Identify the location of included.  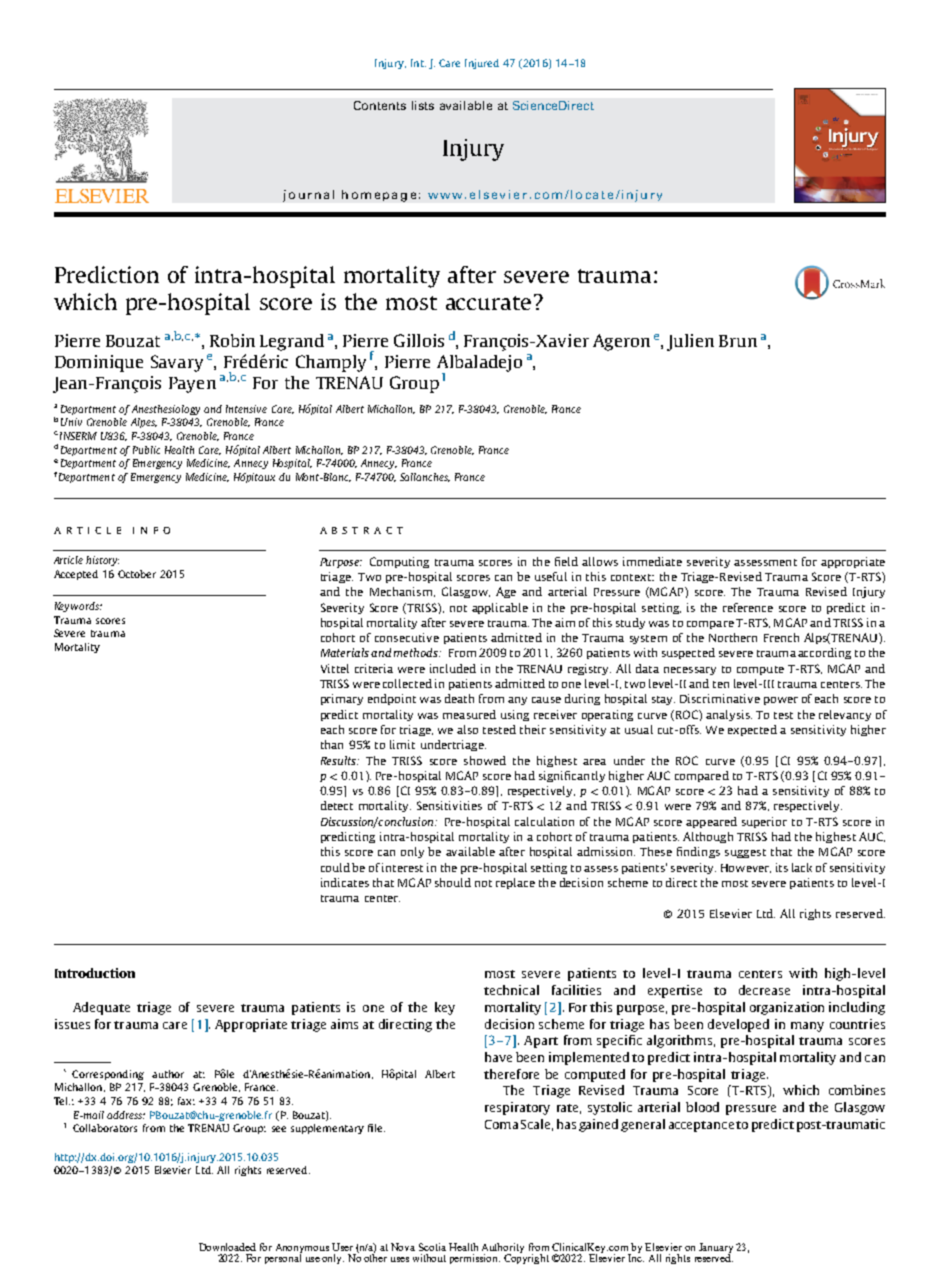
(453, 668).
